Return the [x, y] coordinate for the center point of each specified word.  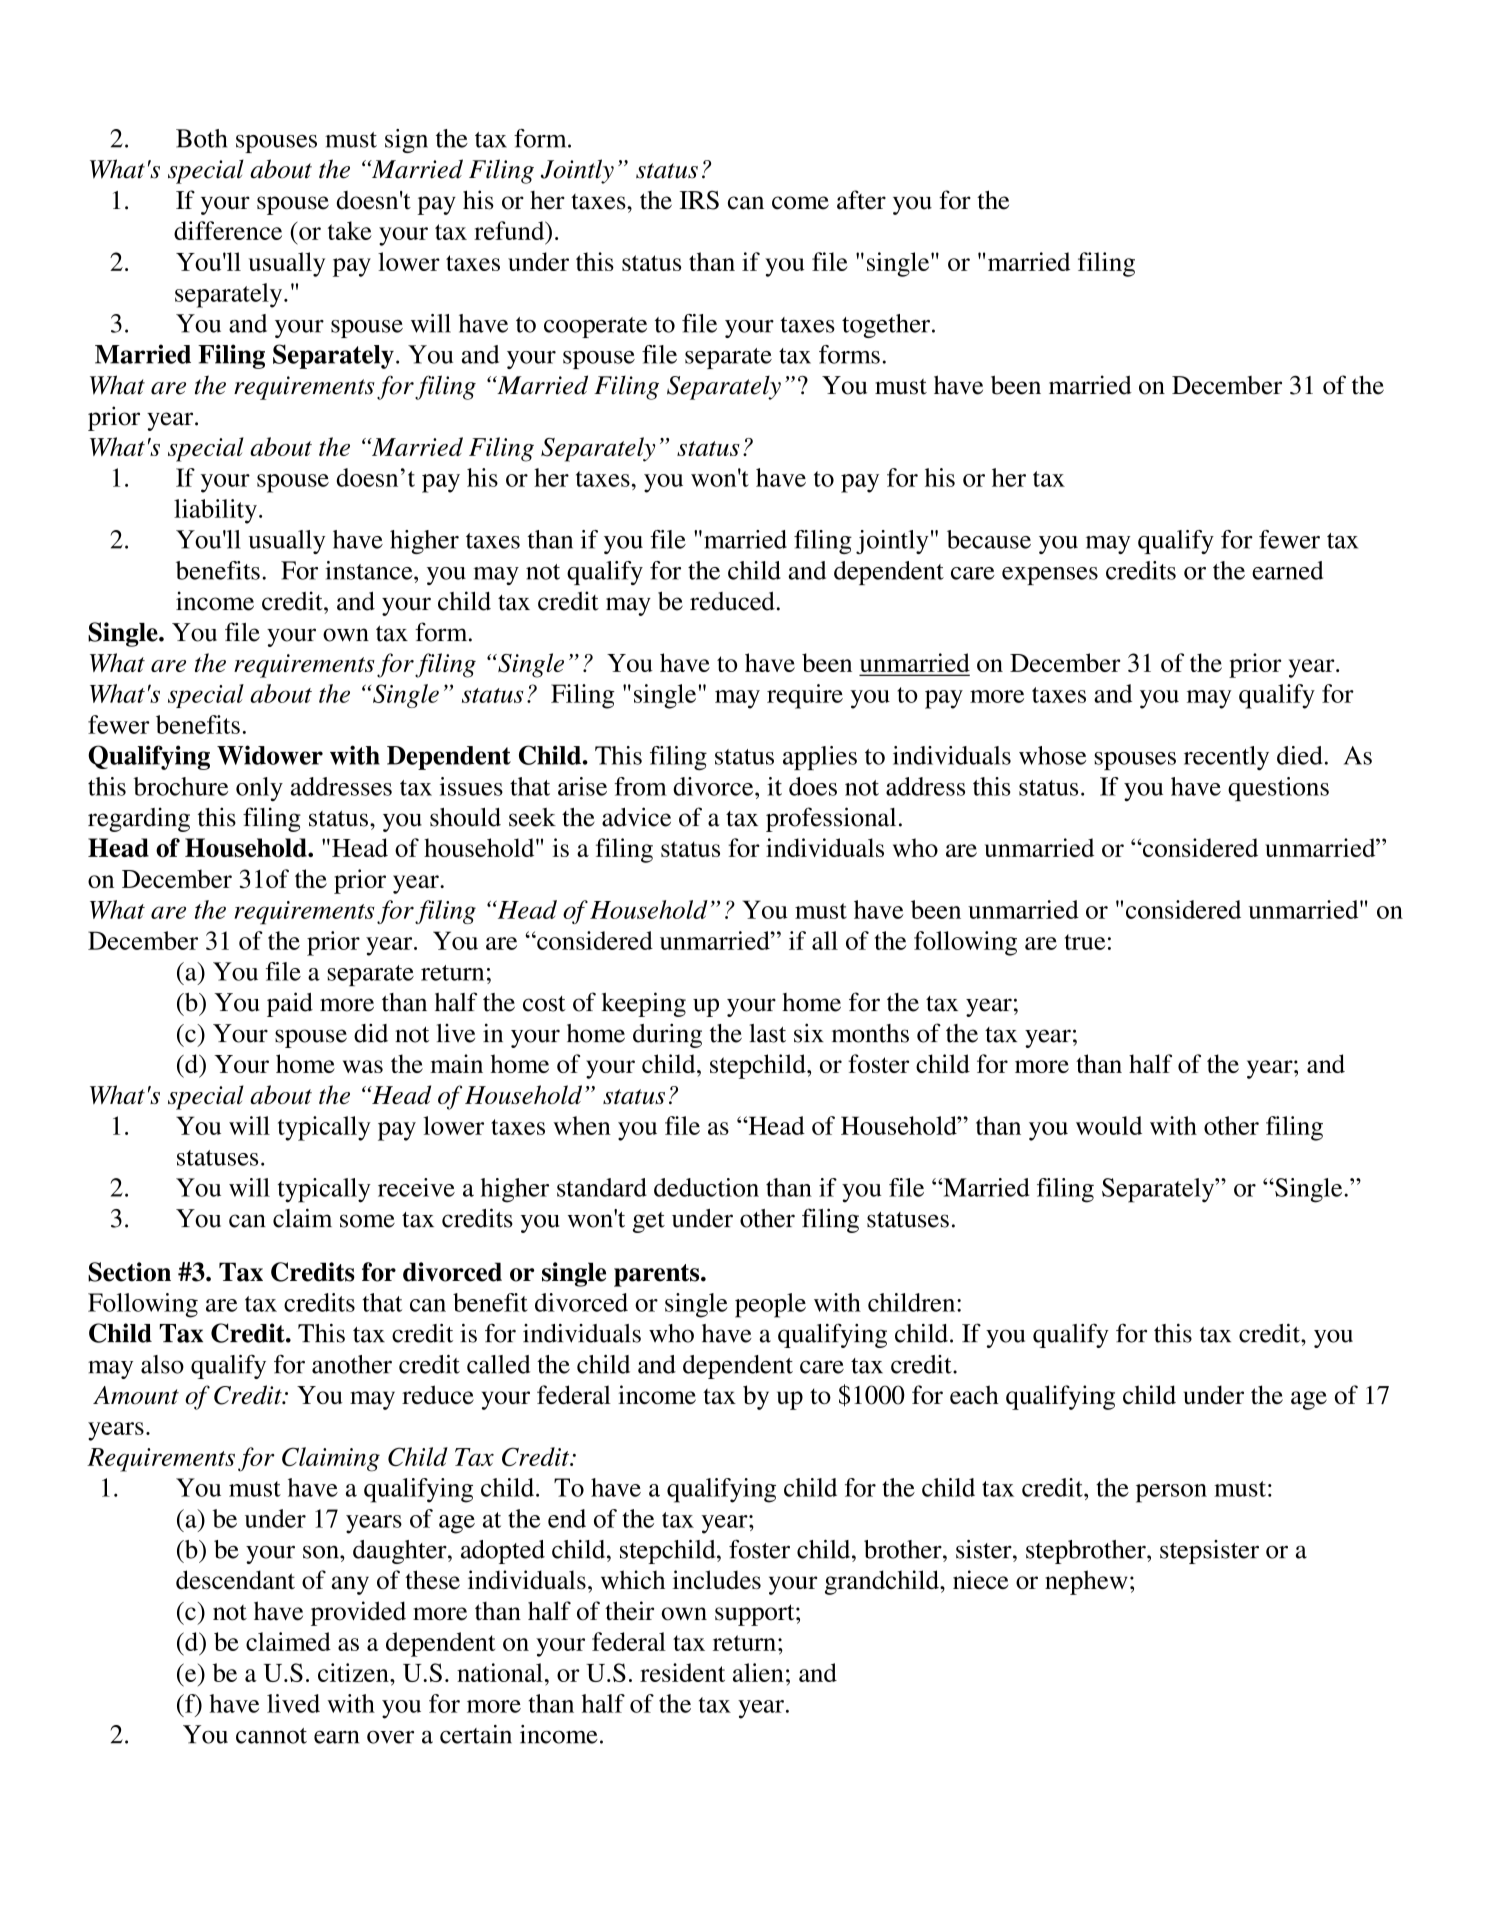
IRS [699, 200]
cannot [271, 1736]
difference [228, 230]
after [861, 200]
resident [682, 1672]
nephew [1086, 1582]
